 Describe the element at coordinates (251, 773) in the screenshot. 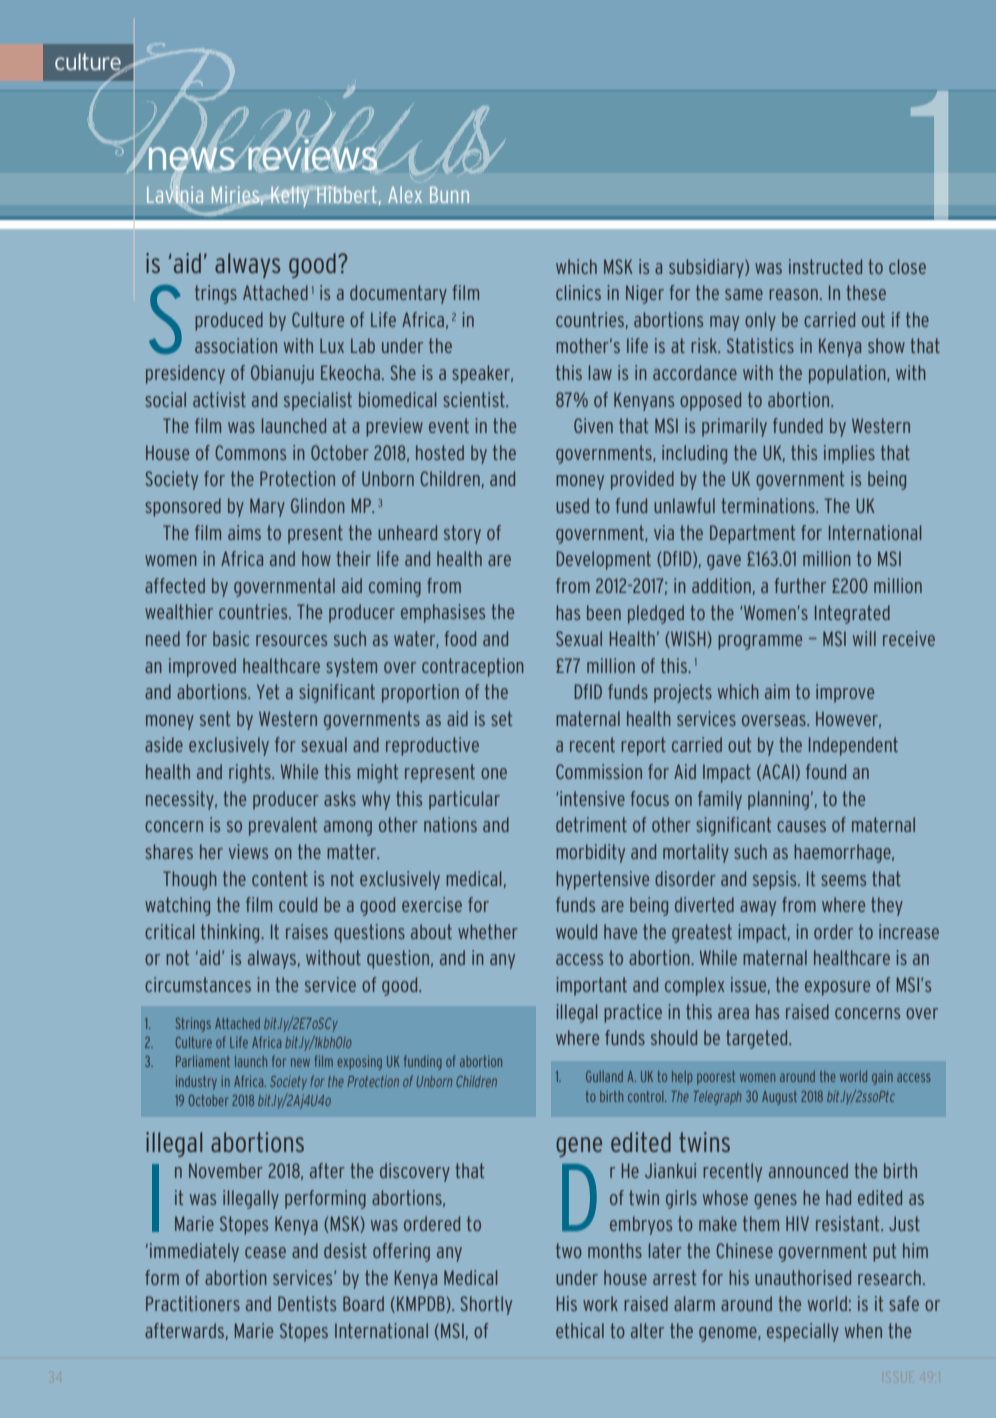

I see `rights` at that location.
